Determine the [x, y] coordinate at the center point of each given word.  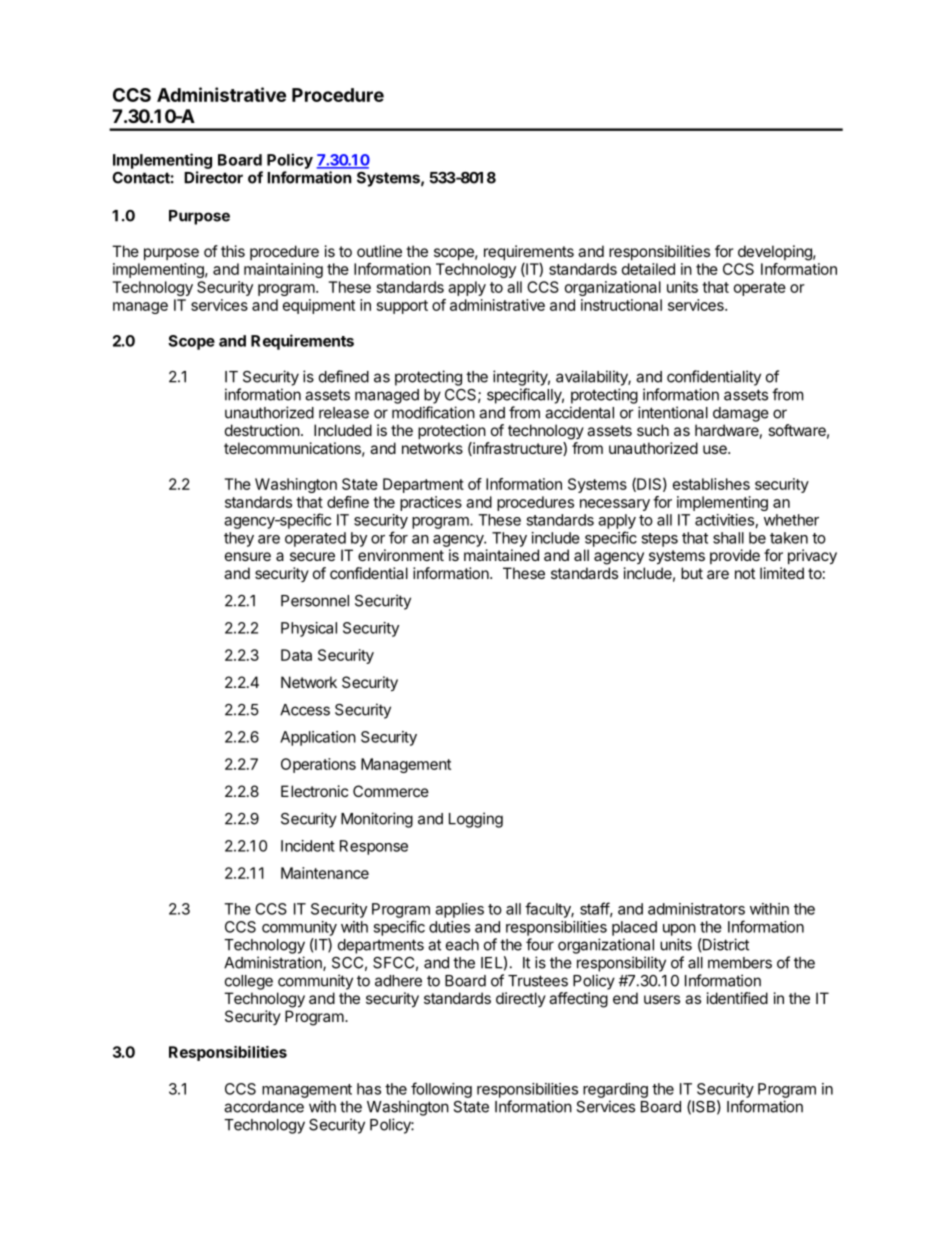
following [441, 1090]
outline [379, 251]
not [745, 573]
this [233, 251]
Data [296, 655]
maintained [501, 555]
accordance [264, 1107]
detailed [648, 269]
